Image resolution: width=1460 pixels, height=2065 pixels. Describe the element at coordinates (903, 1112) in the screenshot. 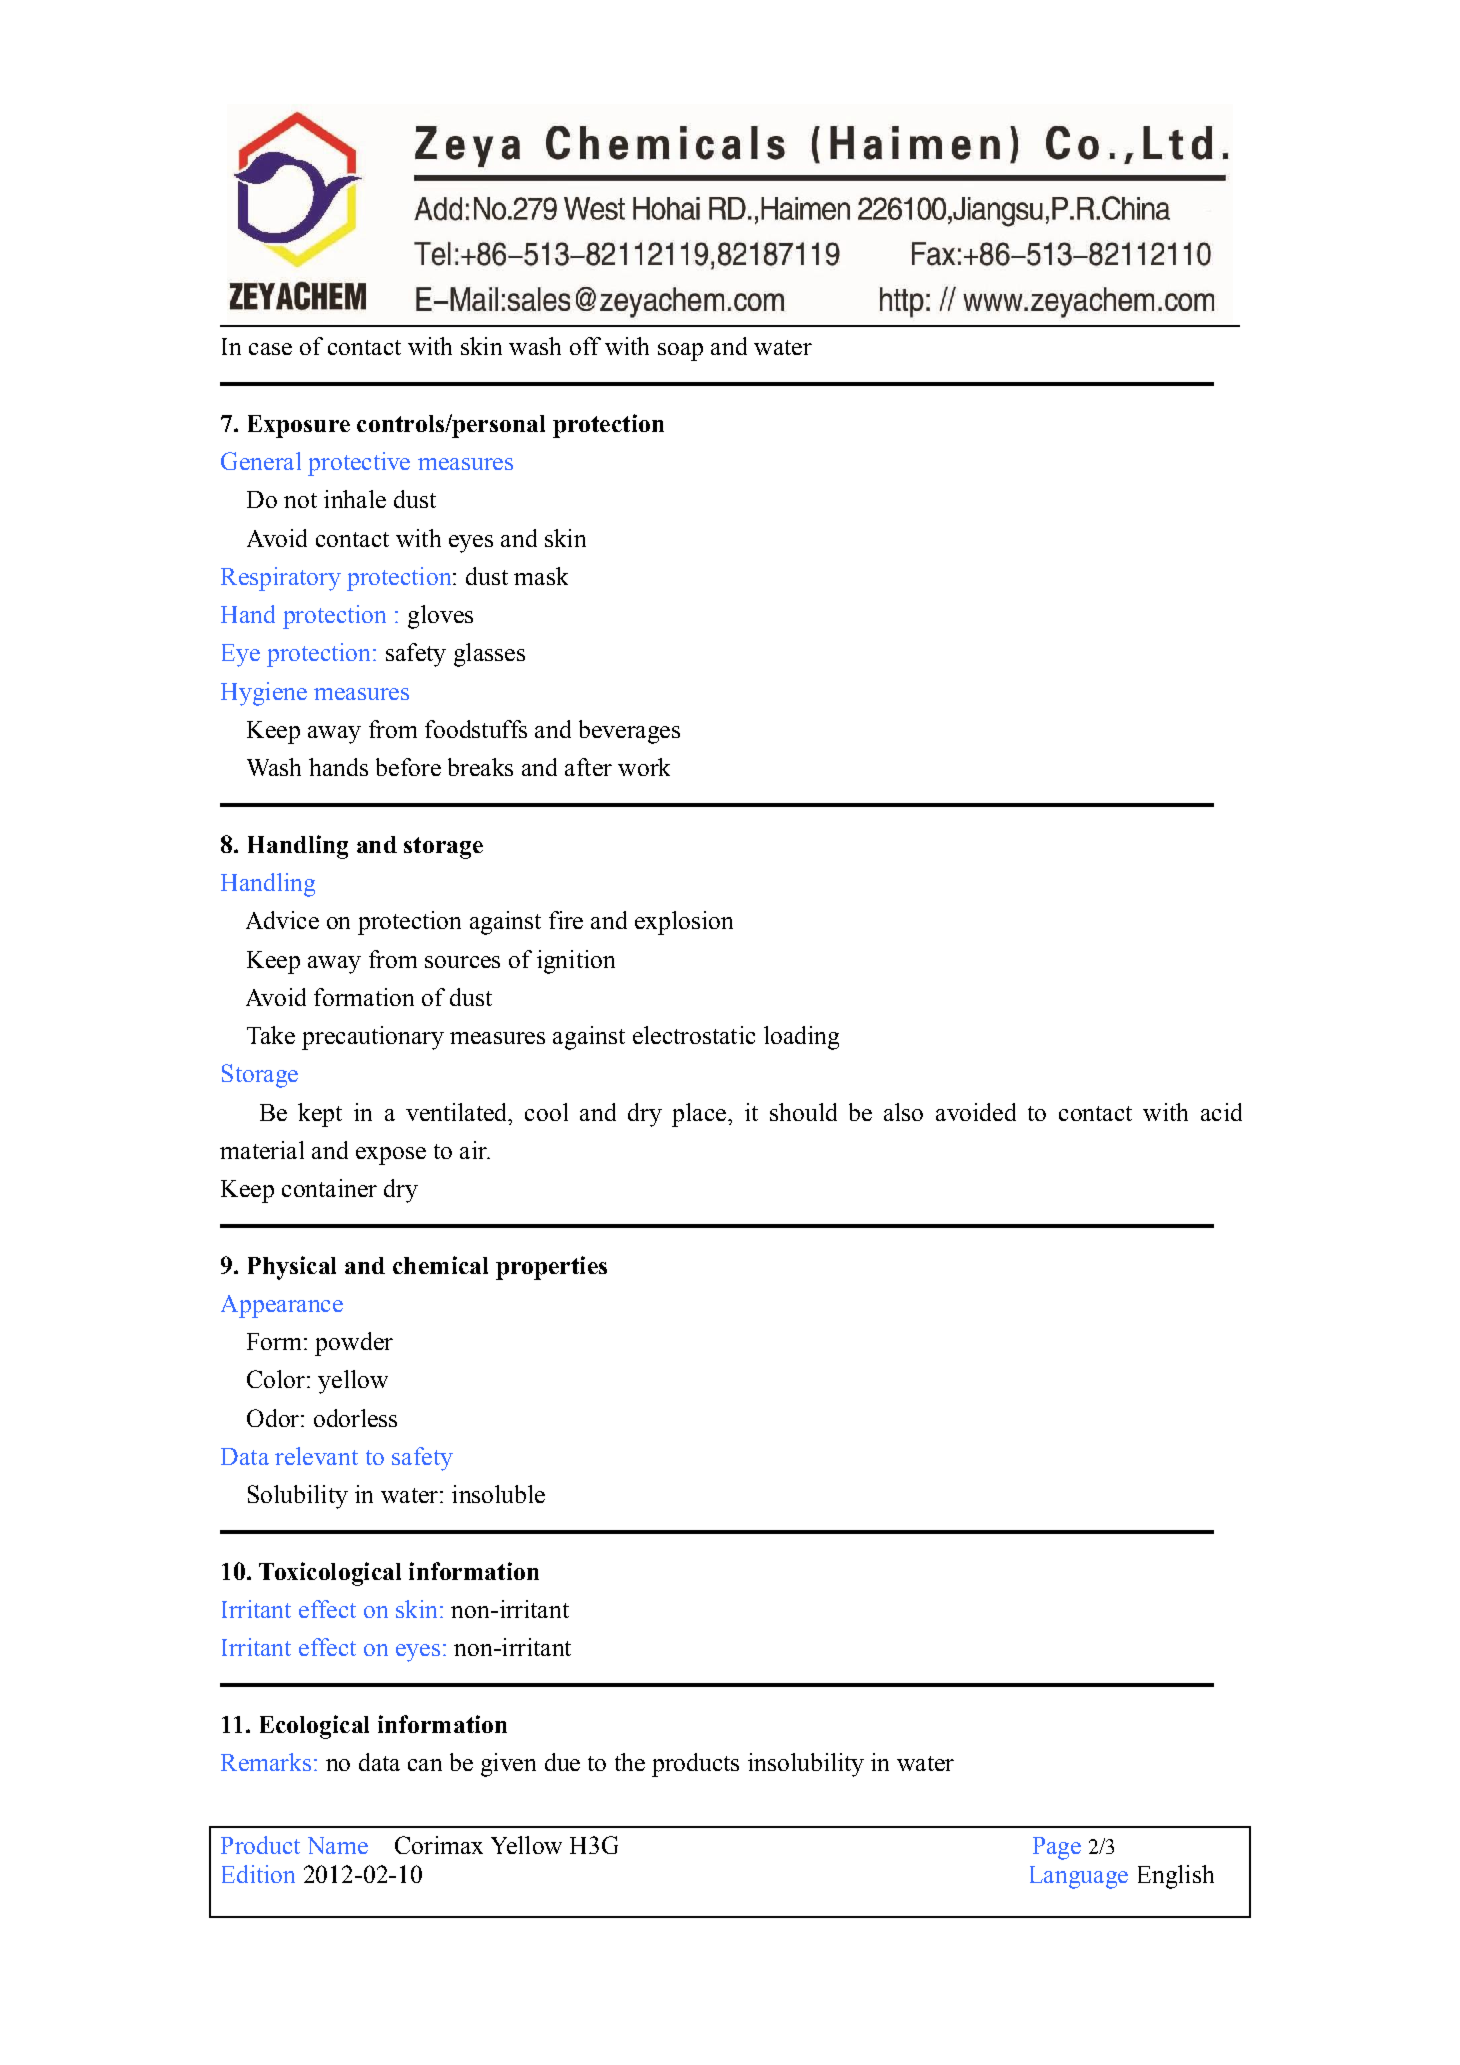

I see `also` at that location.
